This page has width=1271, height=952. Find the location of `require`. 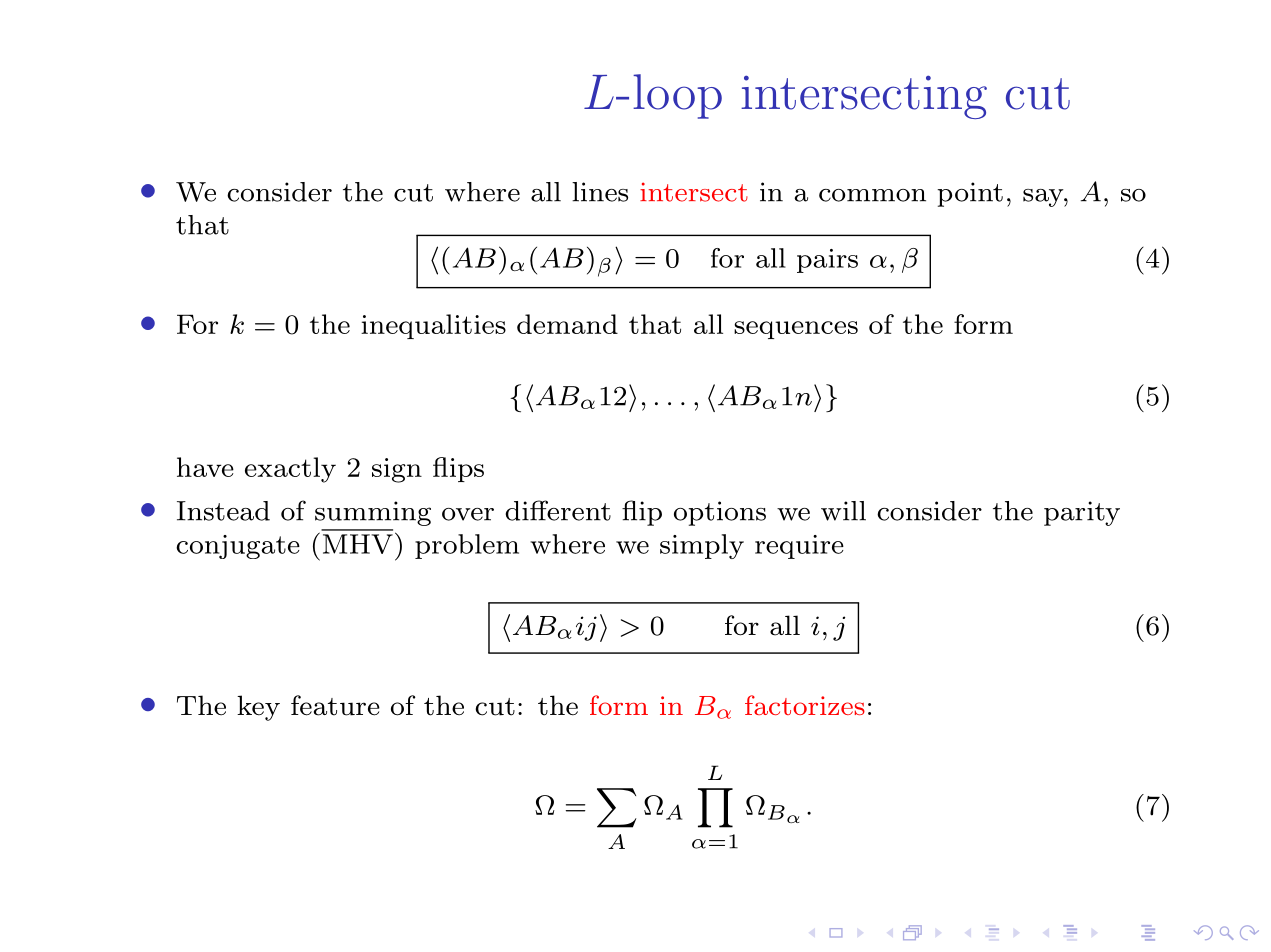

require is located at coordinates (799, 547).
